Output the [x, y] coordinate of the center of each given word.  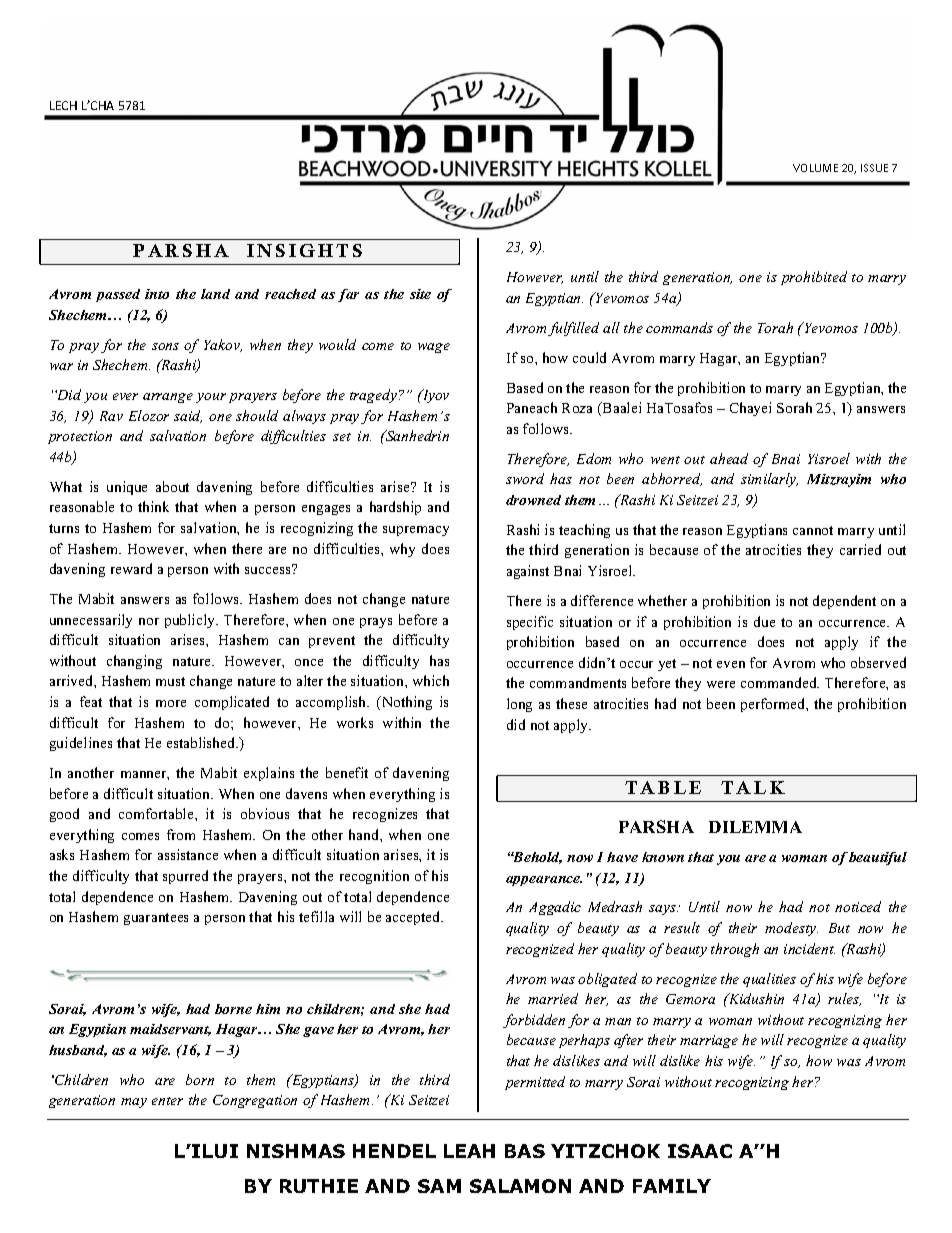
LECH [63, 105]
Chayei [750, 409]
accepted [414, 918]
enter [167, 1101]
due [764, 621]
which [431, 680]
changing [134, 662]
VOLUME [815, 168]
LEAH [469, 1151]
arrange [168, 398]
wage [434, 348]
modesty [791, 929]
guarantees [156, 919]
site [420, 294]
